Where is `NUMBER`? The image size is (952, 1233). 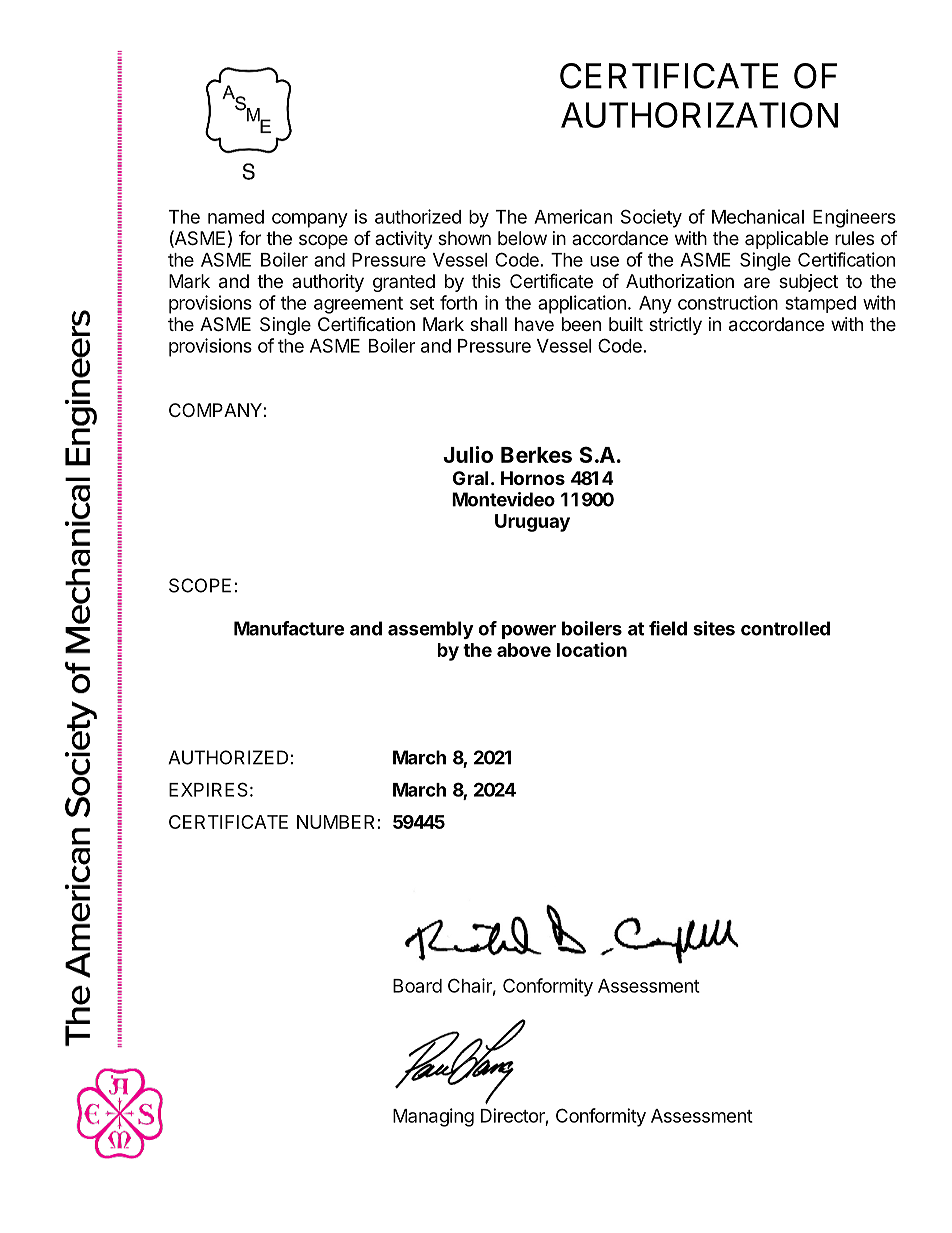
NUMBER is located at coordinates (335, 822).
